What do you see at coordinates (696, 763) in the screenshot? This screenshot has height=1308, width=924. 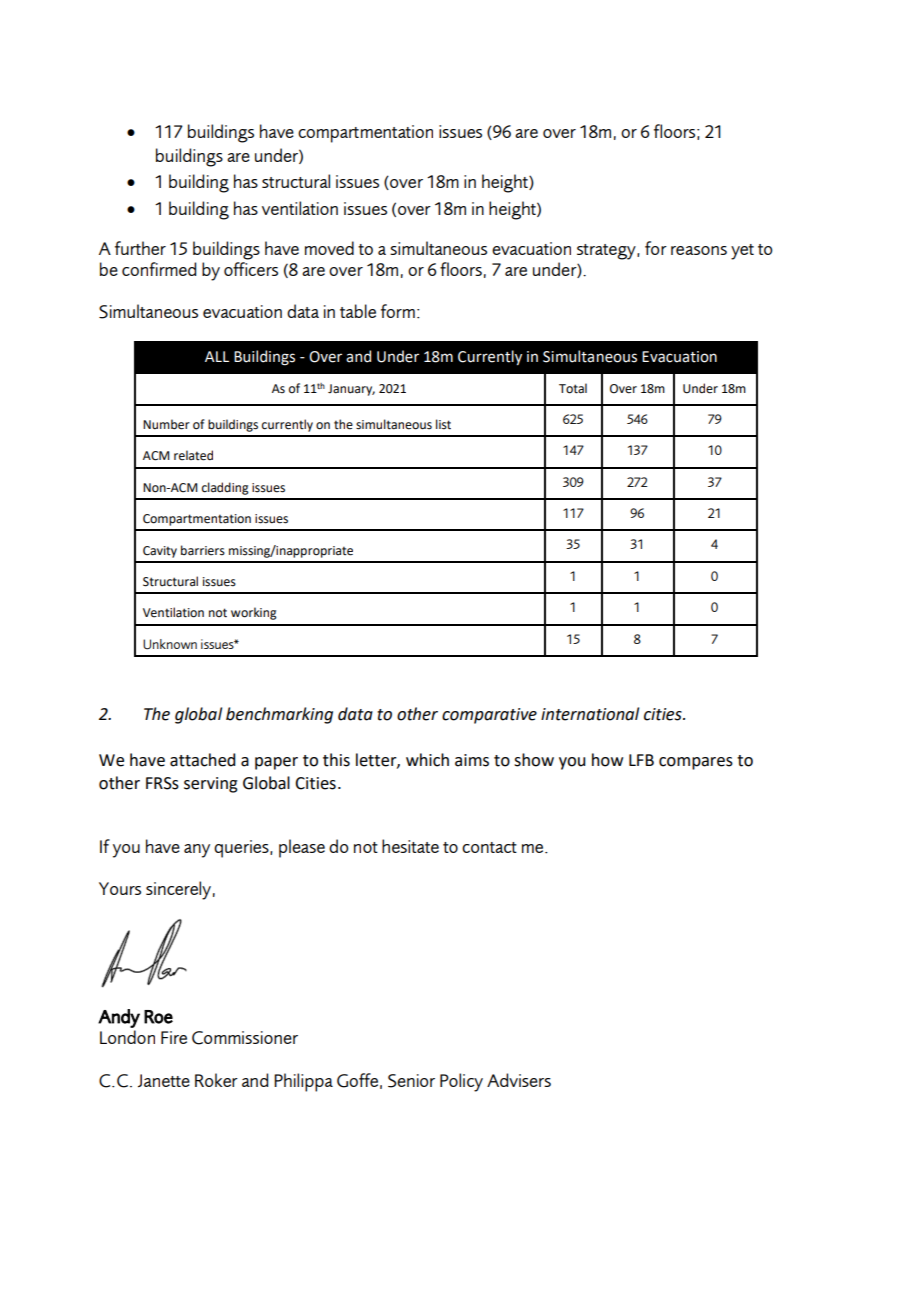 I see `compares` at bounding box center [696, 763].
